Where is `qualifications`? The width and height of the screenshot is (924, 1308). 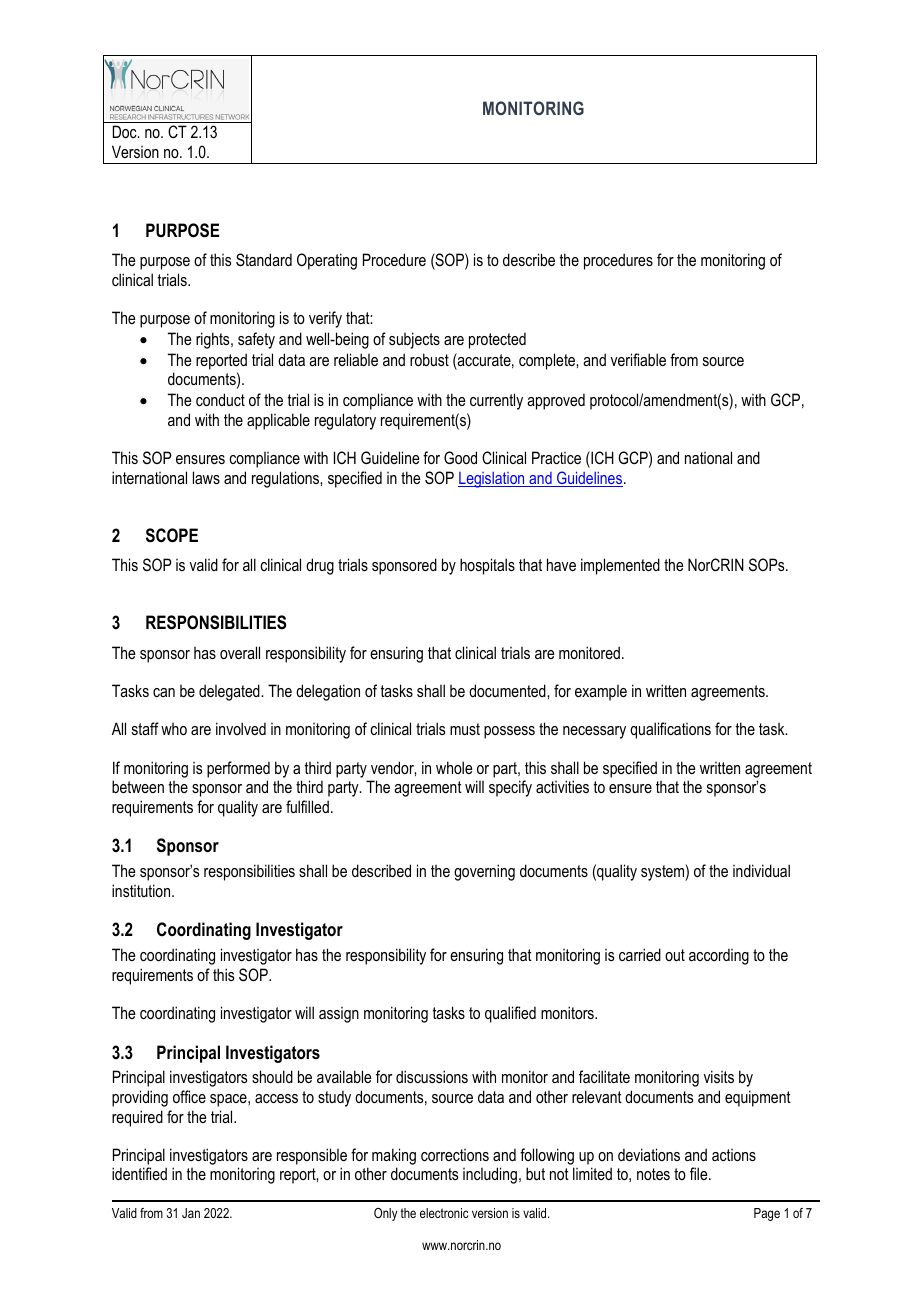 qualifications is located at coordinates (670, 730).
